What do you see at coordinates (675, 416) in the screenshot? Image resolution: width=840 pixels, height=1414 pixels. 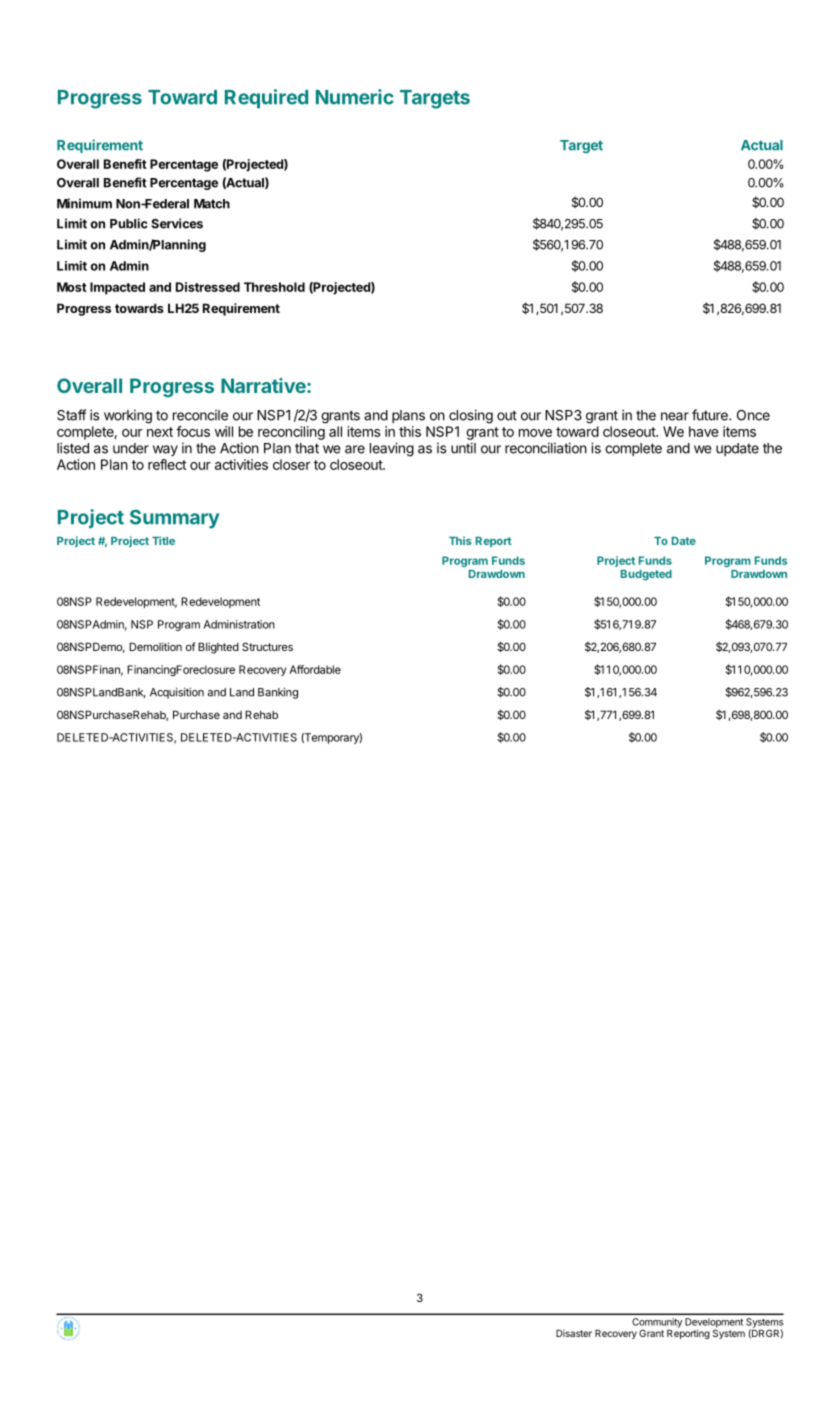 I see `near` at bounding box center [675, 416].
